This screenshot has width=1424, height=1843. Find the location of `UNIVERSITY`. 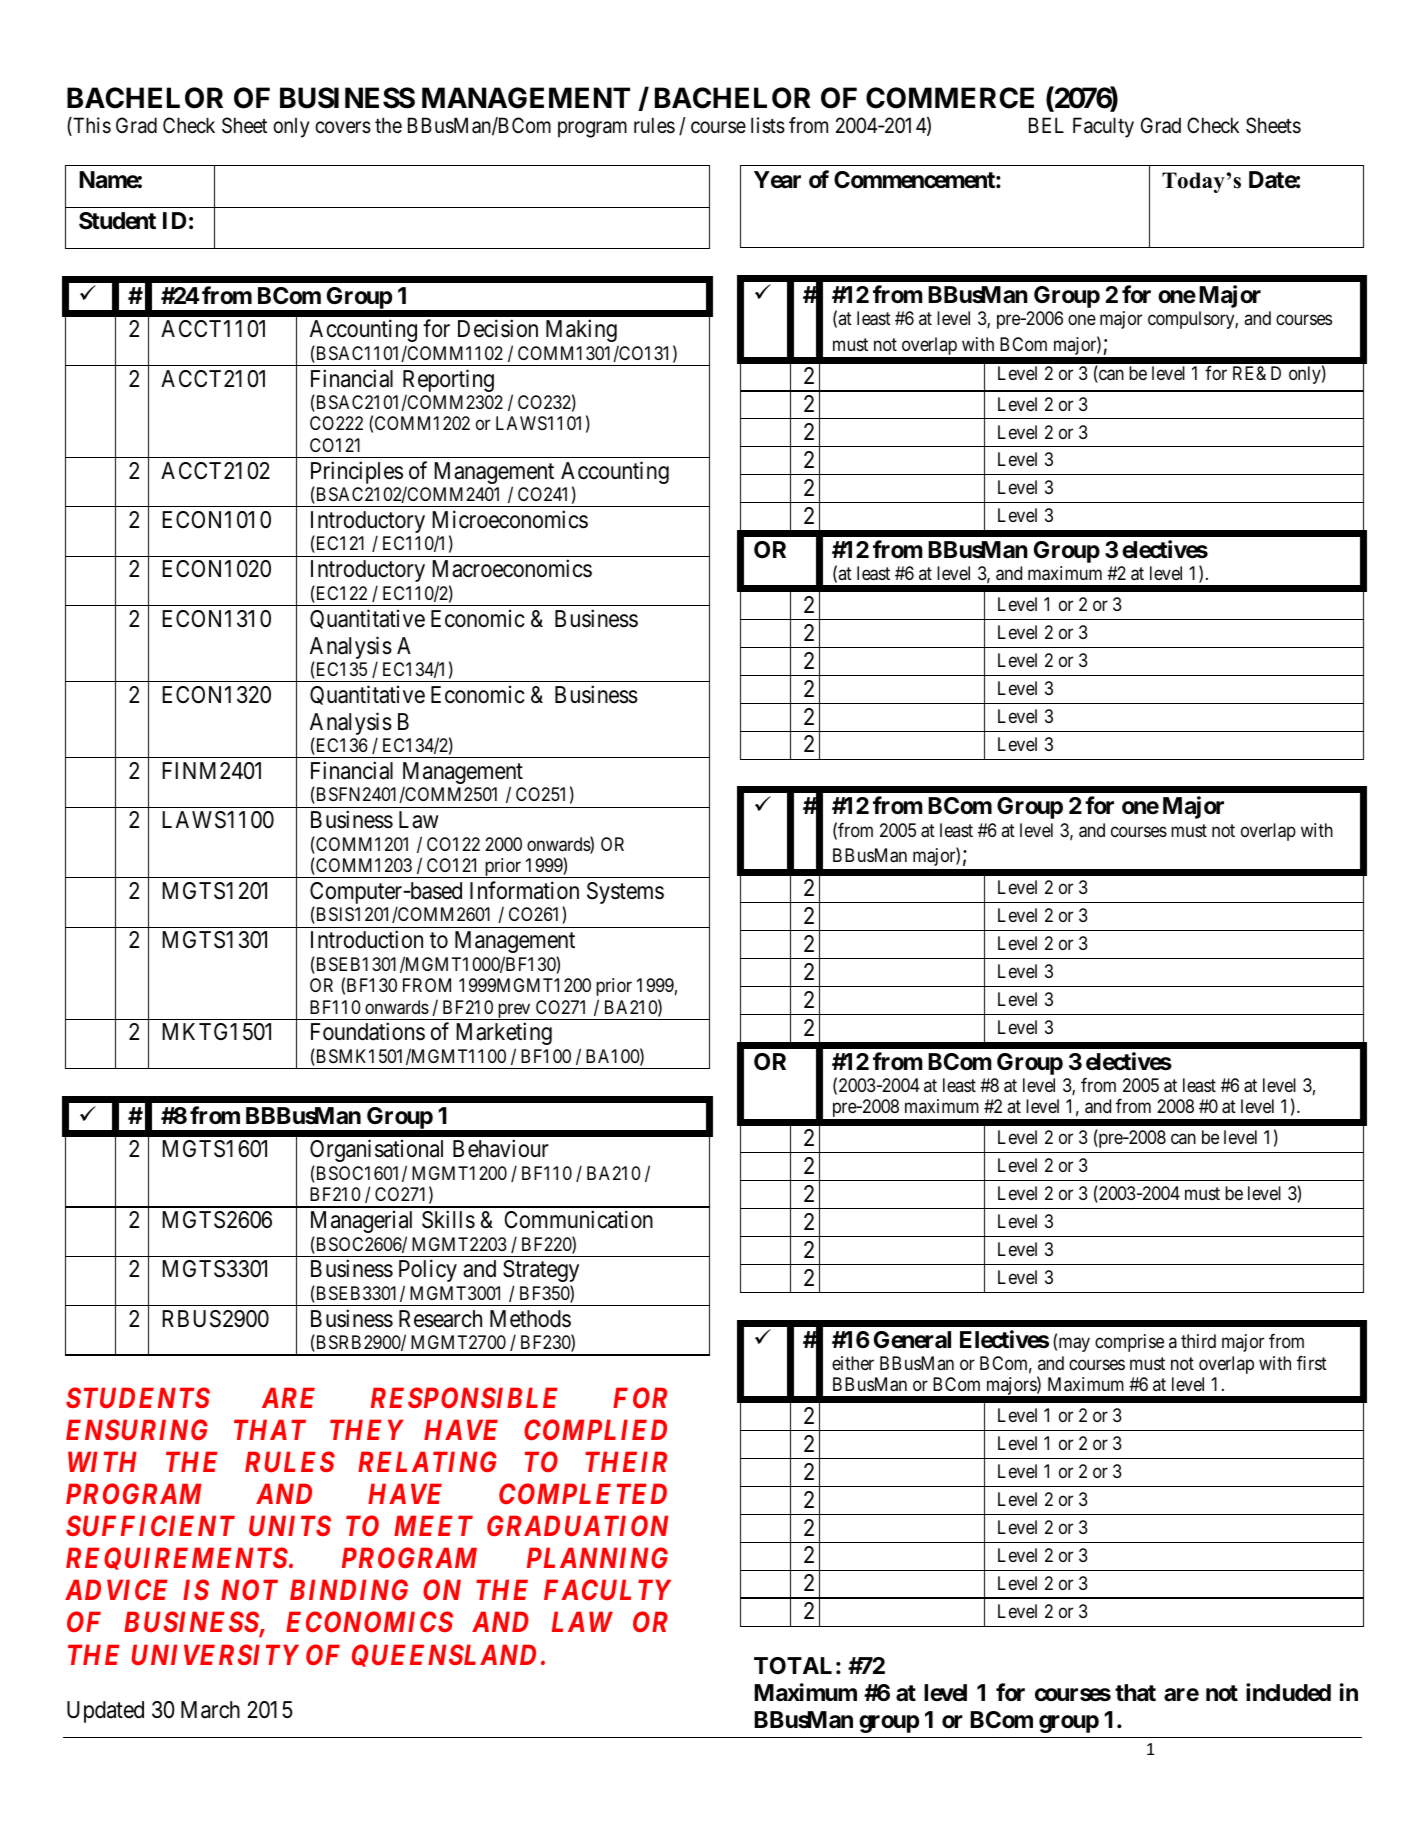

UNIVERSITY is located at coordinates (215, 1654).
